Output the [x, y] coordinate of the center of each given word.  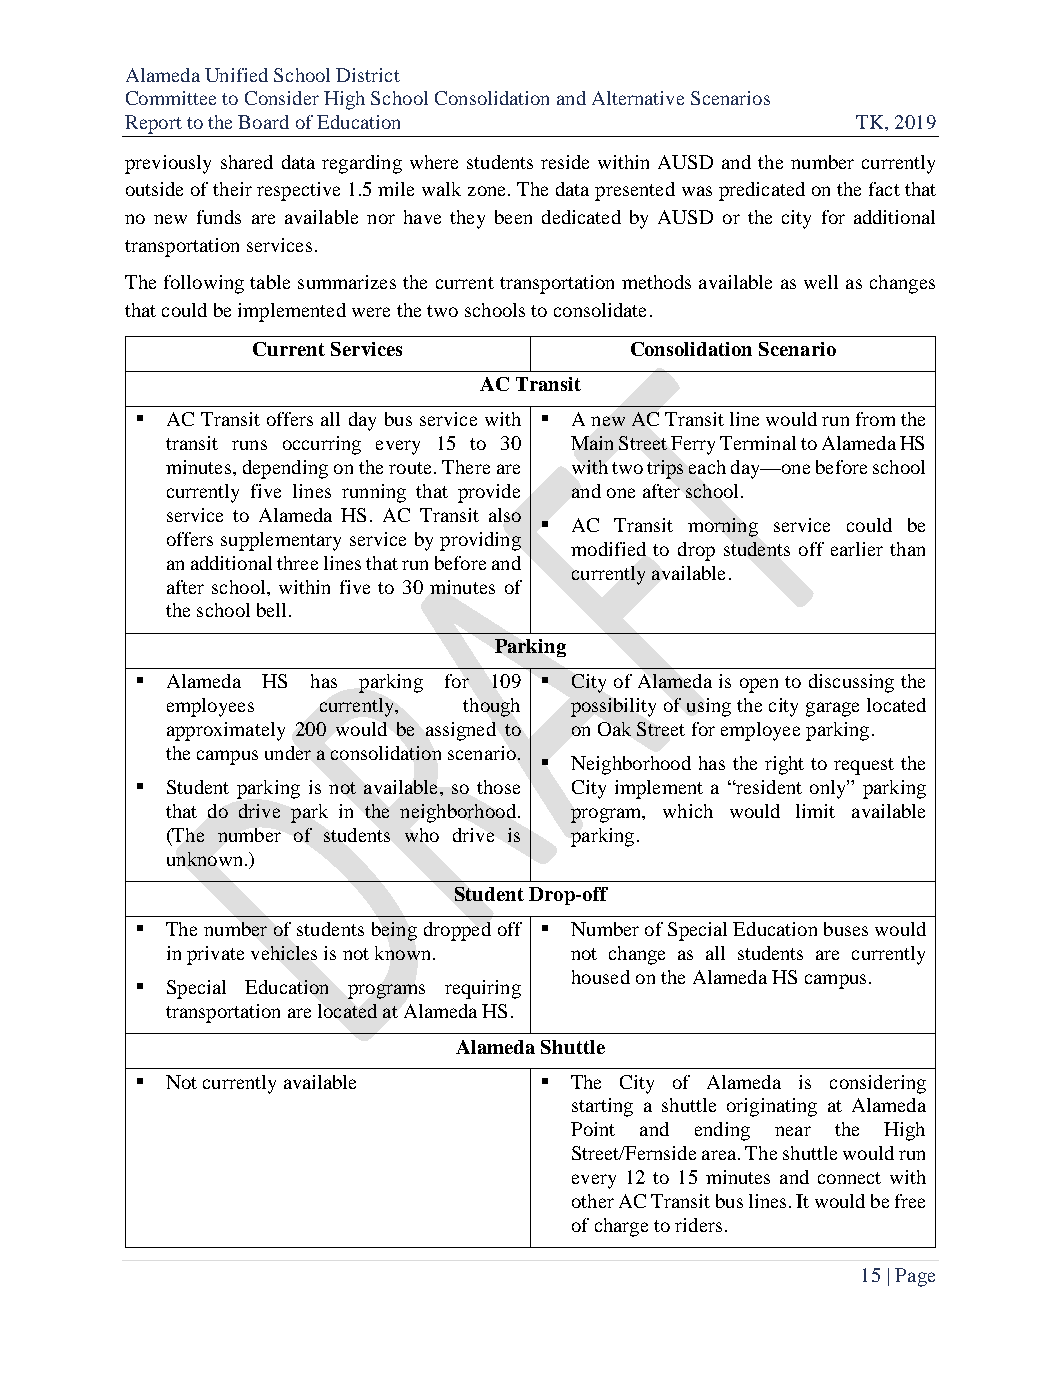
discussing [851, 683]
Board [263, 122]
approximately [226, 731]
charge [621, 1227]
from [875, 419]
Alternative [638, 98]
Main [592, 443]
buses [846, 929]
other [593, 1201]
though [491, 707]
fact [884, 189]
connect [849, 1178]
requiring [483, 989]
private [215, 955]
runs [249, 445]
